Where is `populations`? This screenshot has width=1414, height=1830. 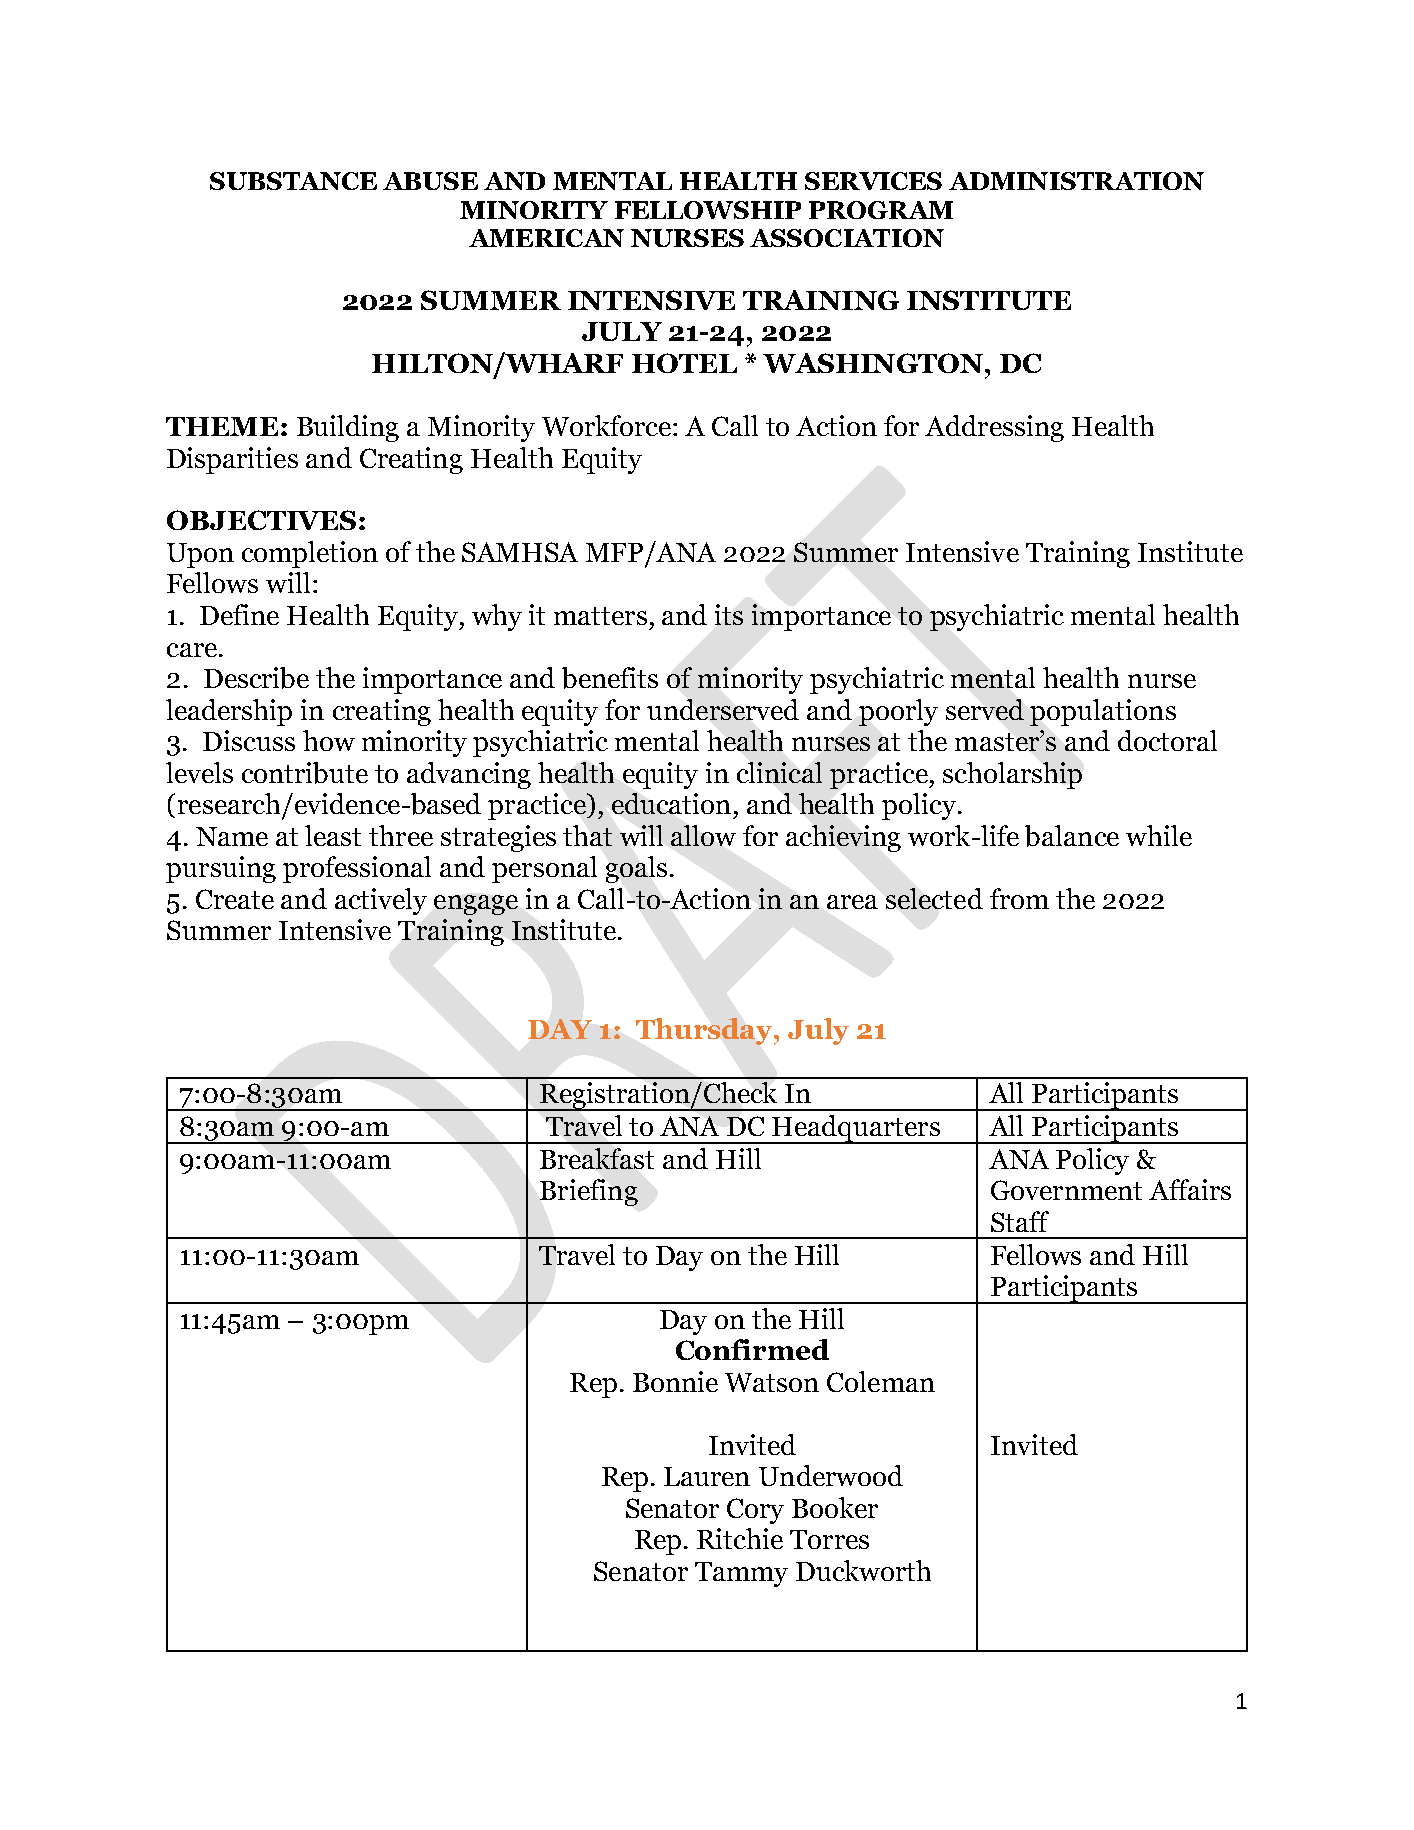 populations is located at coordinates (1103, 712).
